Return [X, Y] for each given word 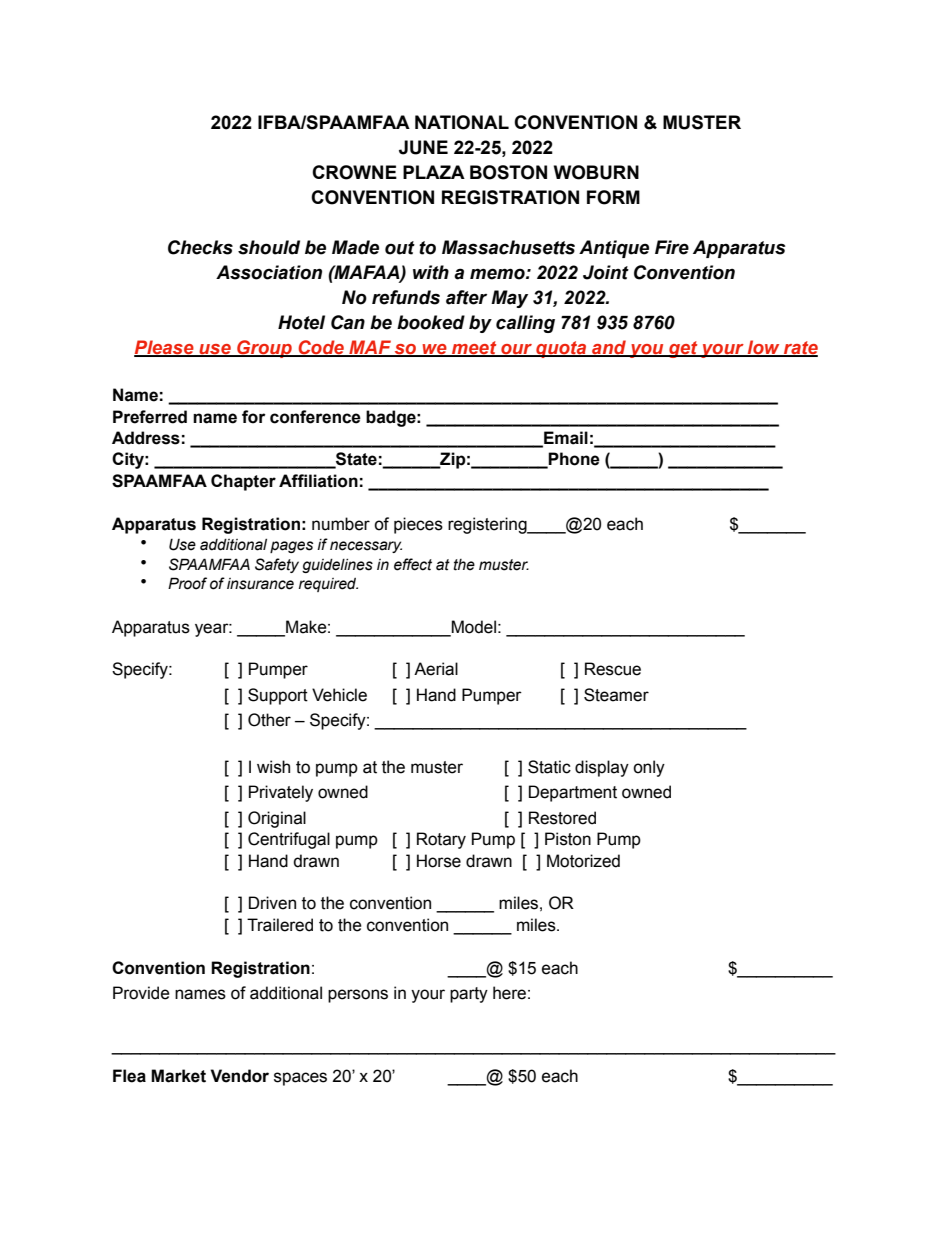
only [649, 768]
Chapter [243, 482]
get [683, 349]
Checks [200, 247]
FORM [613, 197]
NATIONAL [462, 122]
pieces [418, 525]
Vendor [239, 1076]
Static [549, 767]
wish [273, 767]
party [469, 995]
